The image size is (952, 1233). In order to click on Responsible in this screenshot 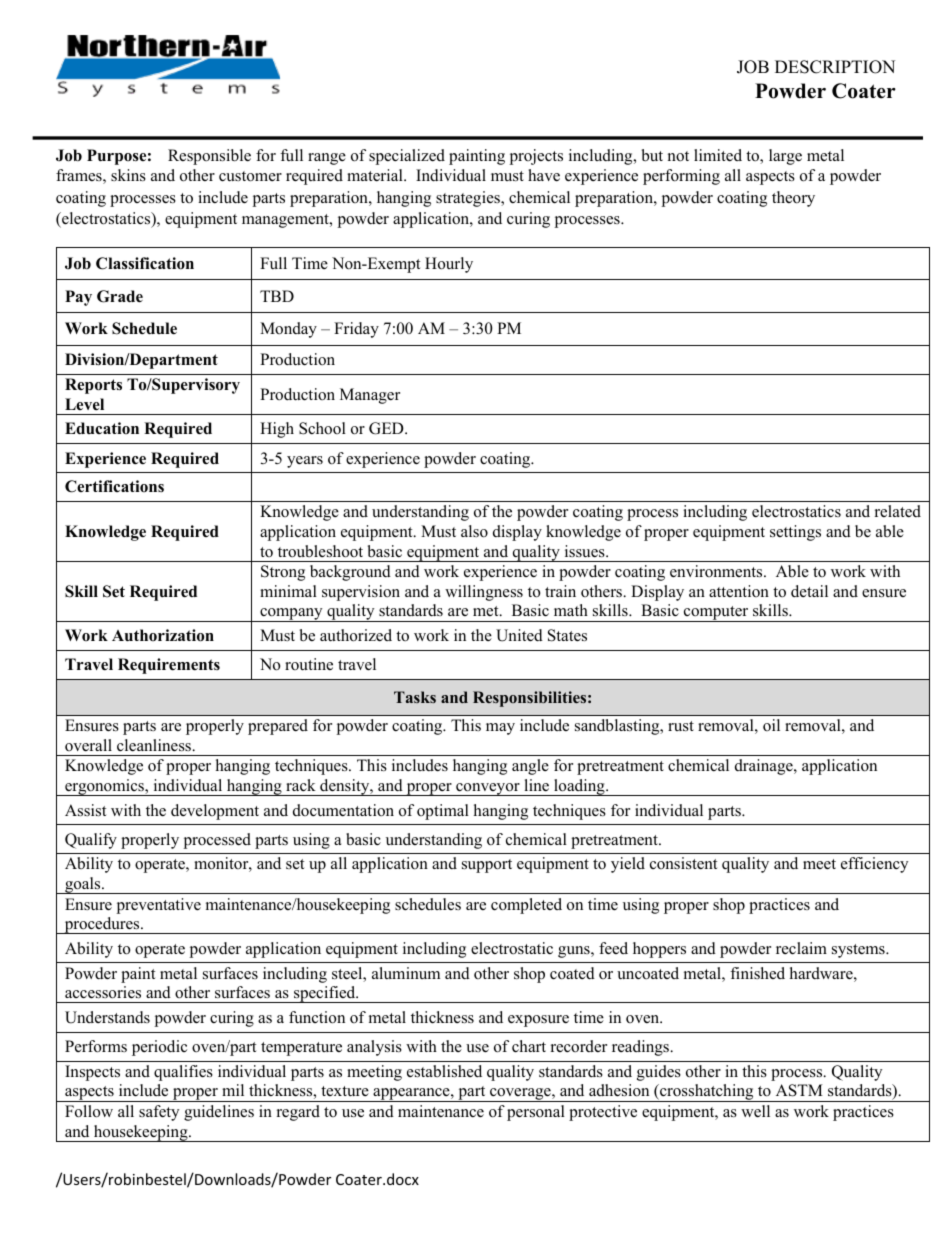, I will do `click(209, 157)`.
